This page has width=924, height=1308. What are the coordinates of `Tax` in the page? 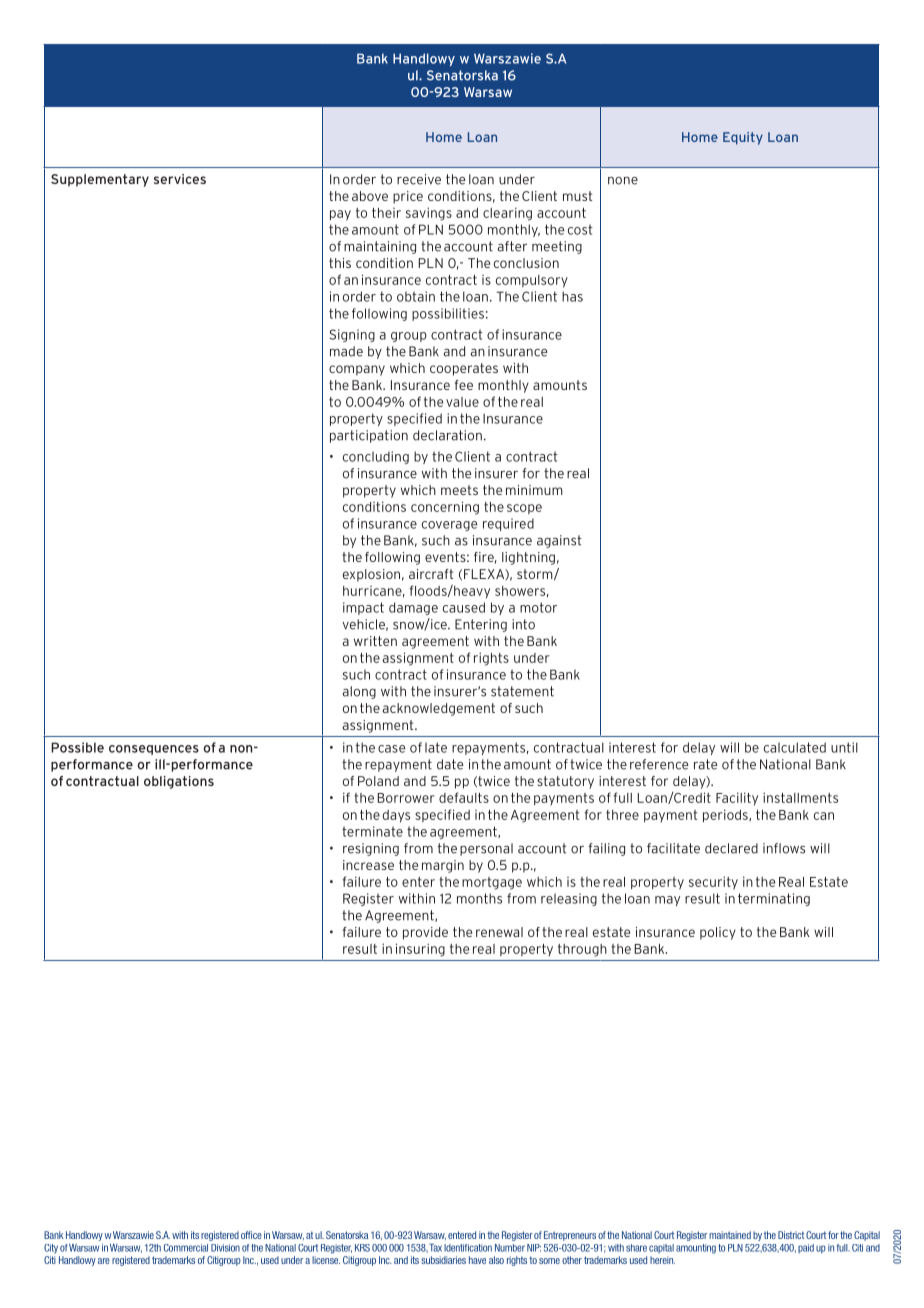 It's located at (435, 1248).
